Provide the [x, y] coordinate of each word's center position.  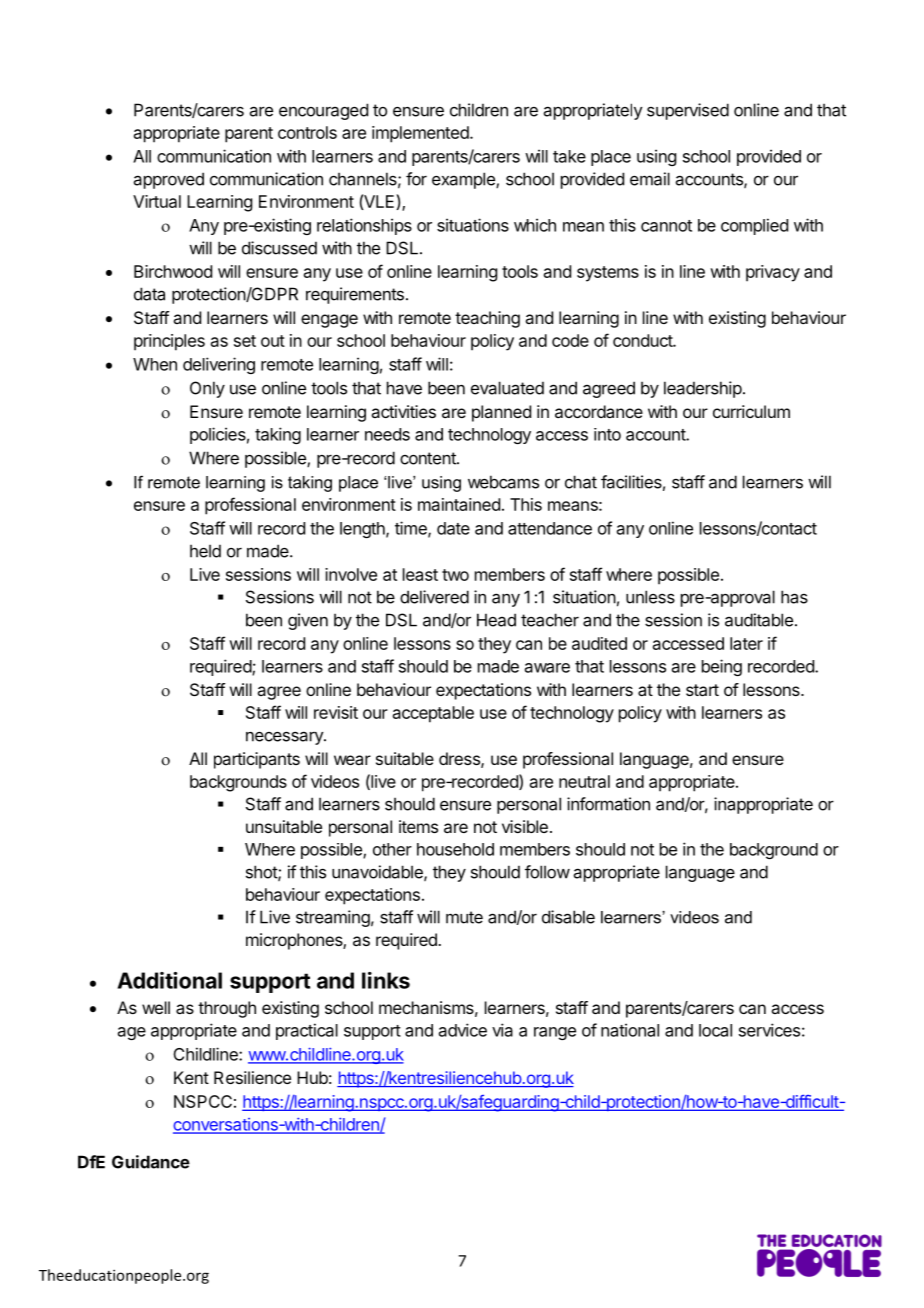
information [608, 804]
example [464, 180]
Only [207, 389]
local [715, 1030]
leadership [703, 389]
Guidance [151, 1162]
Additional [169, 980]
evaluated [507, 388]
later [746, 643]
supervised [688, 111]
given [308, 621]
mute [464, 917]
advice [463, 1030]
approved [169, 180]
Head [496, 620]
